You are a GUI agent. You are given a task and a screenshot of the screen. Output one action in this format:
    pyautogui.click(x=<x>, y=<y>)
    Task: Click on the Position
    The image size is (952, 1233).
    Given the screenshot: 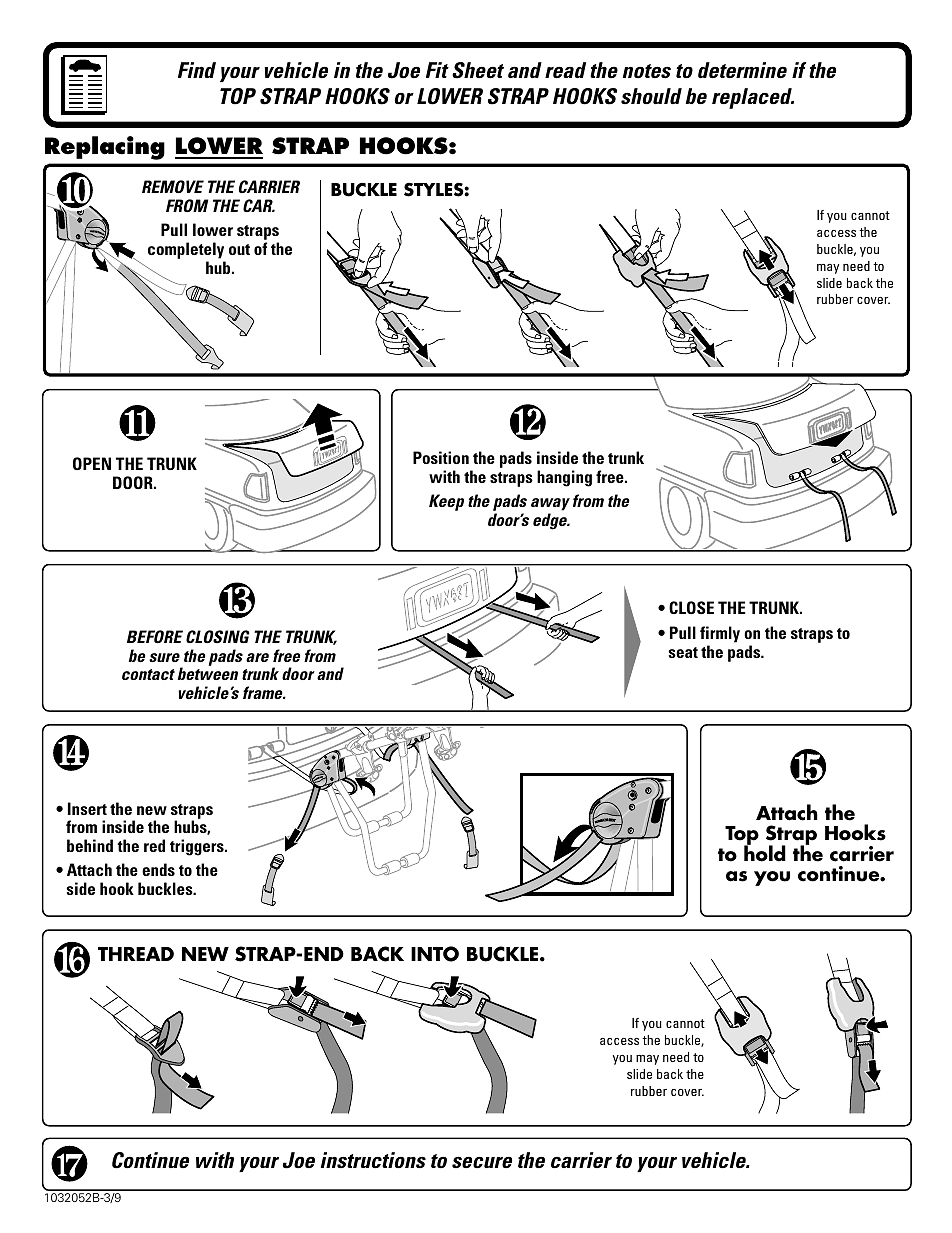 What is the action you would take?
    pyautogui.click(x=441, y=457)
